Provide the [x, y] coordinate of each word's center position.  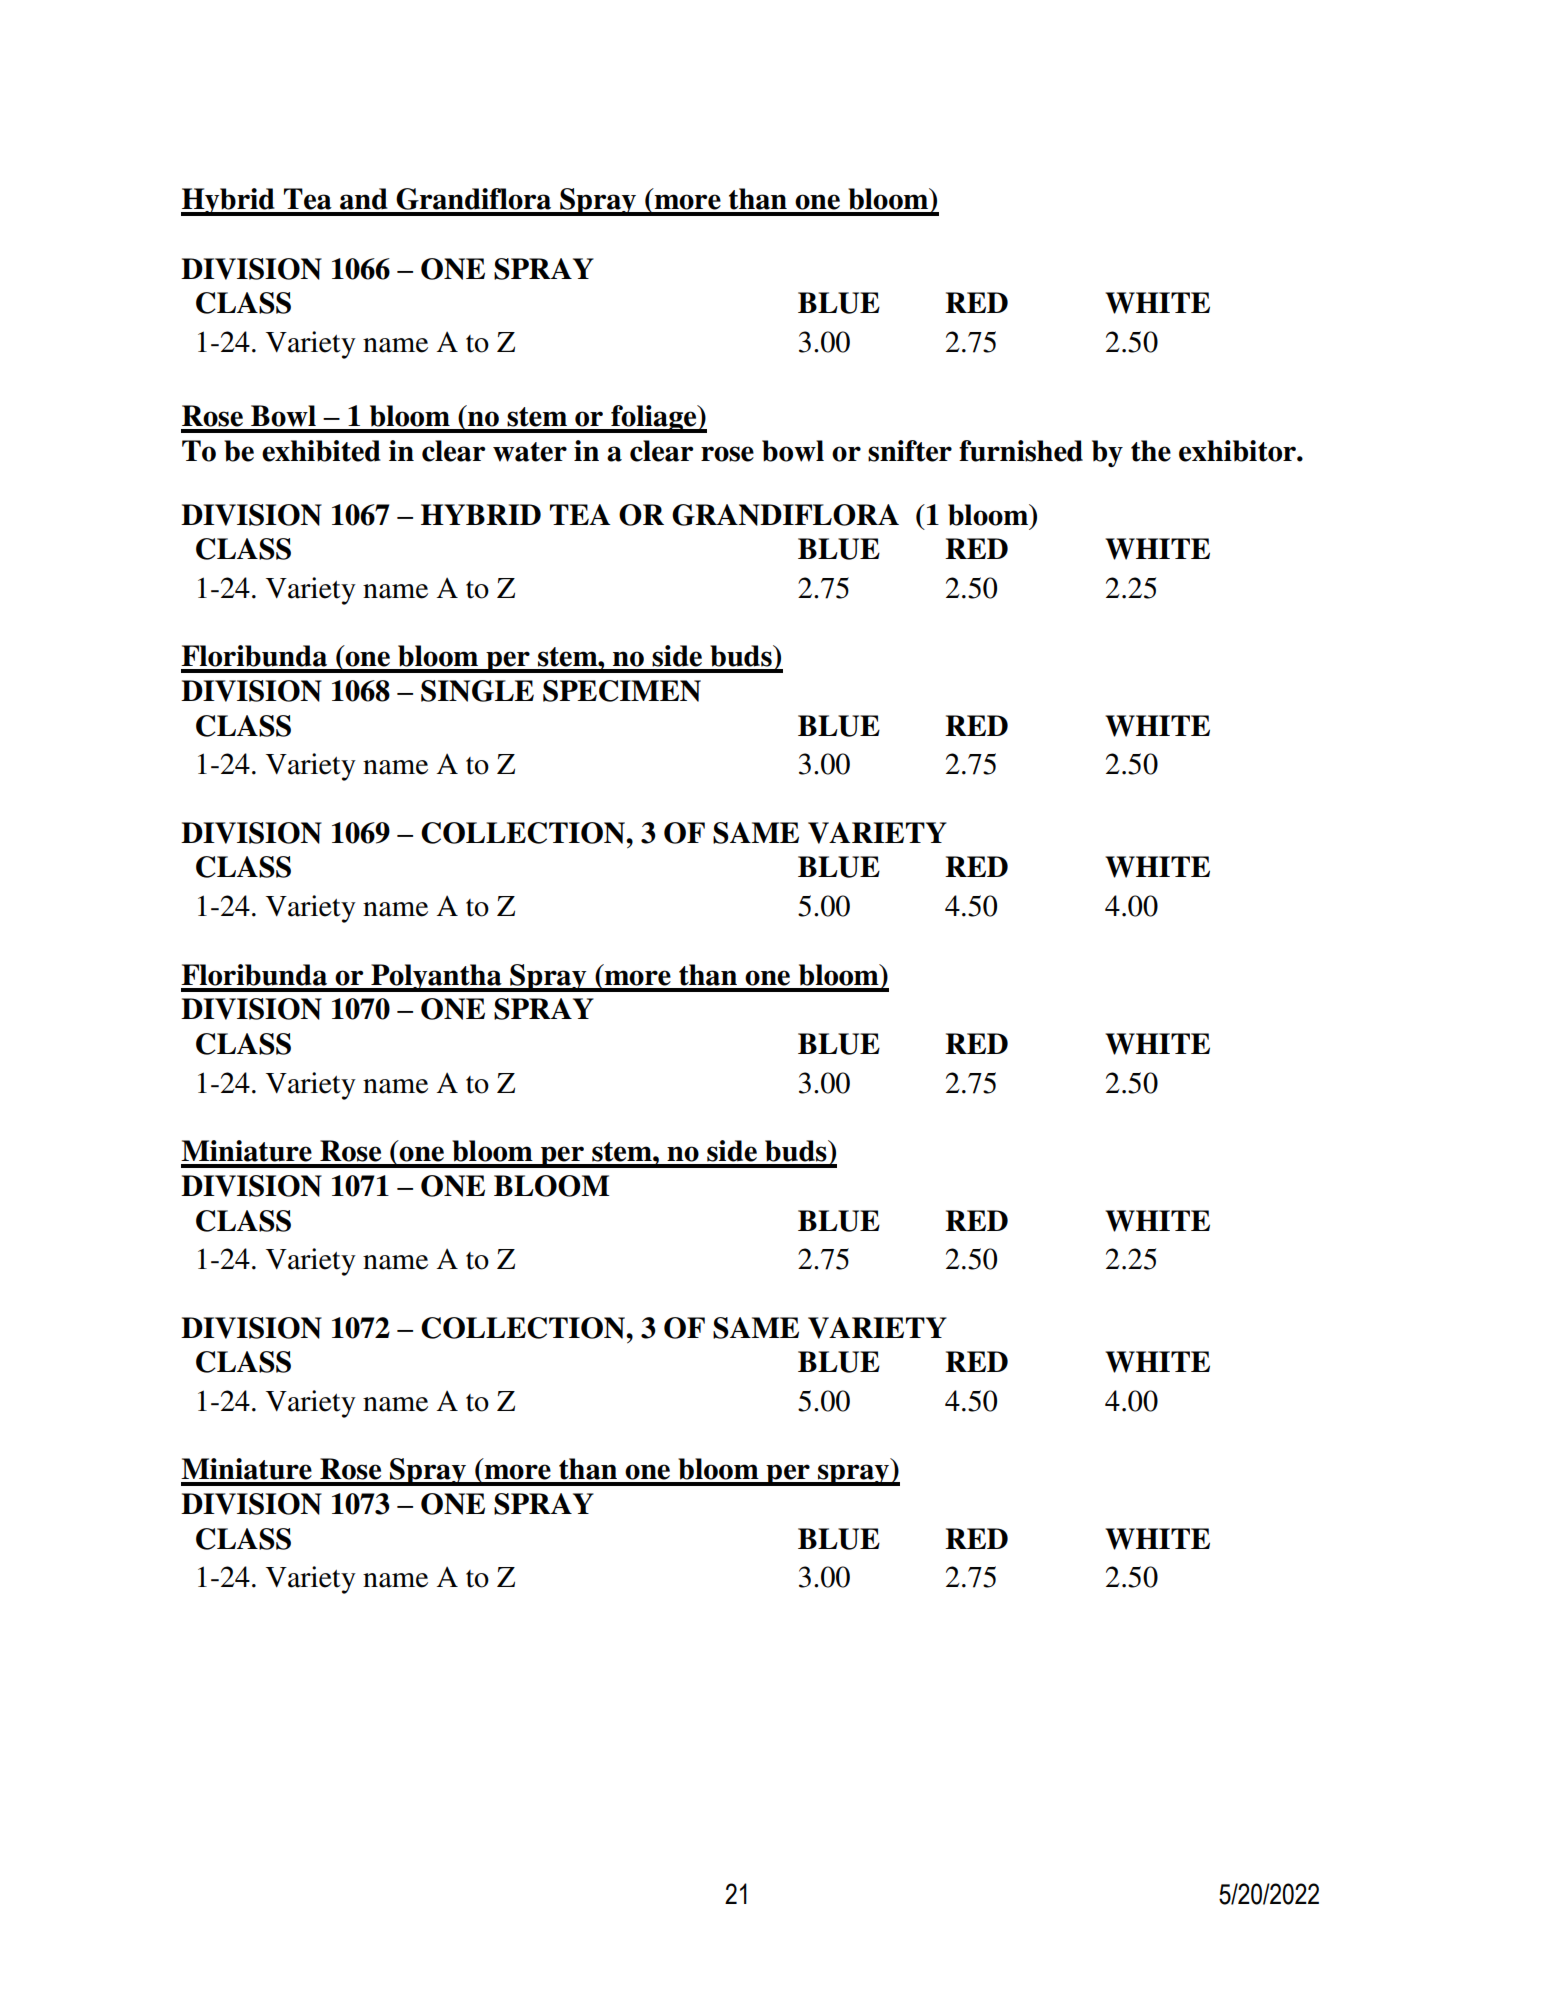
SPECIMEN [622, 691]
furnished [1021, 451]
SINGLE [477, 691]
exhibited [321, 451]
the [1151, 451]
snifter [910, 451]
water [530, 452]
